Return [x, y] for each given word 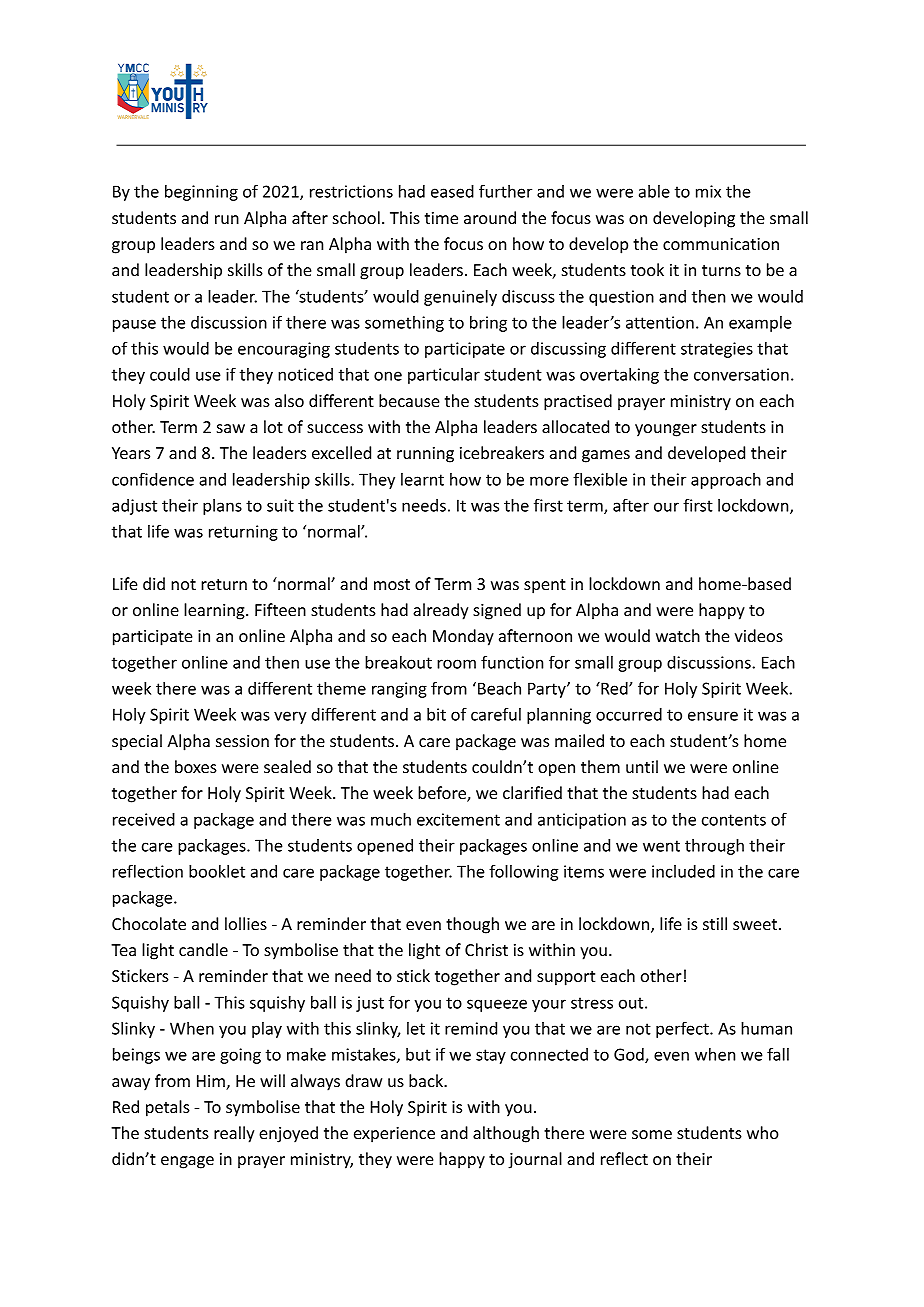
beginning [201, 193]
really [234, 1134]
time [441, 218]
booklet [217, 871]
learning [215, 611]
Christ [486, 949]
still [715, 923]
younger [666, 430]
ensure [713, 716]
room [456, 664]
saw [231, 428]
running [425, 455]
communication [721, 244]
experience [394, 1135]
